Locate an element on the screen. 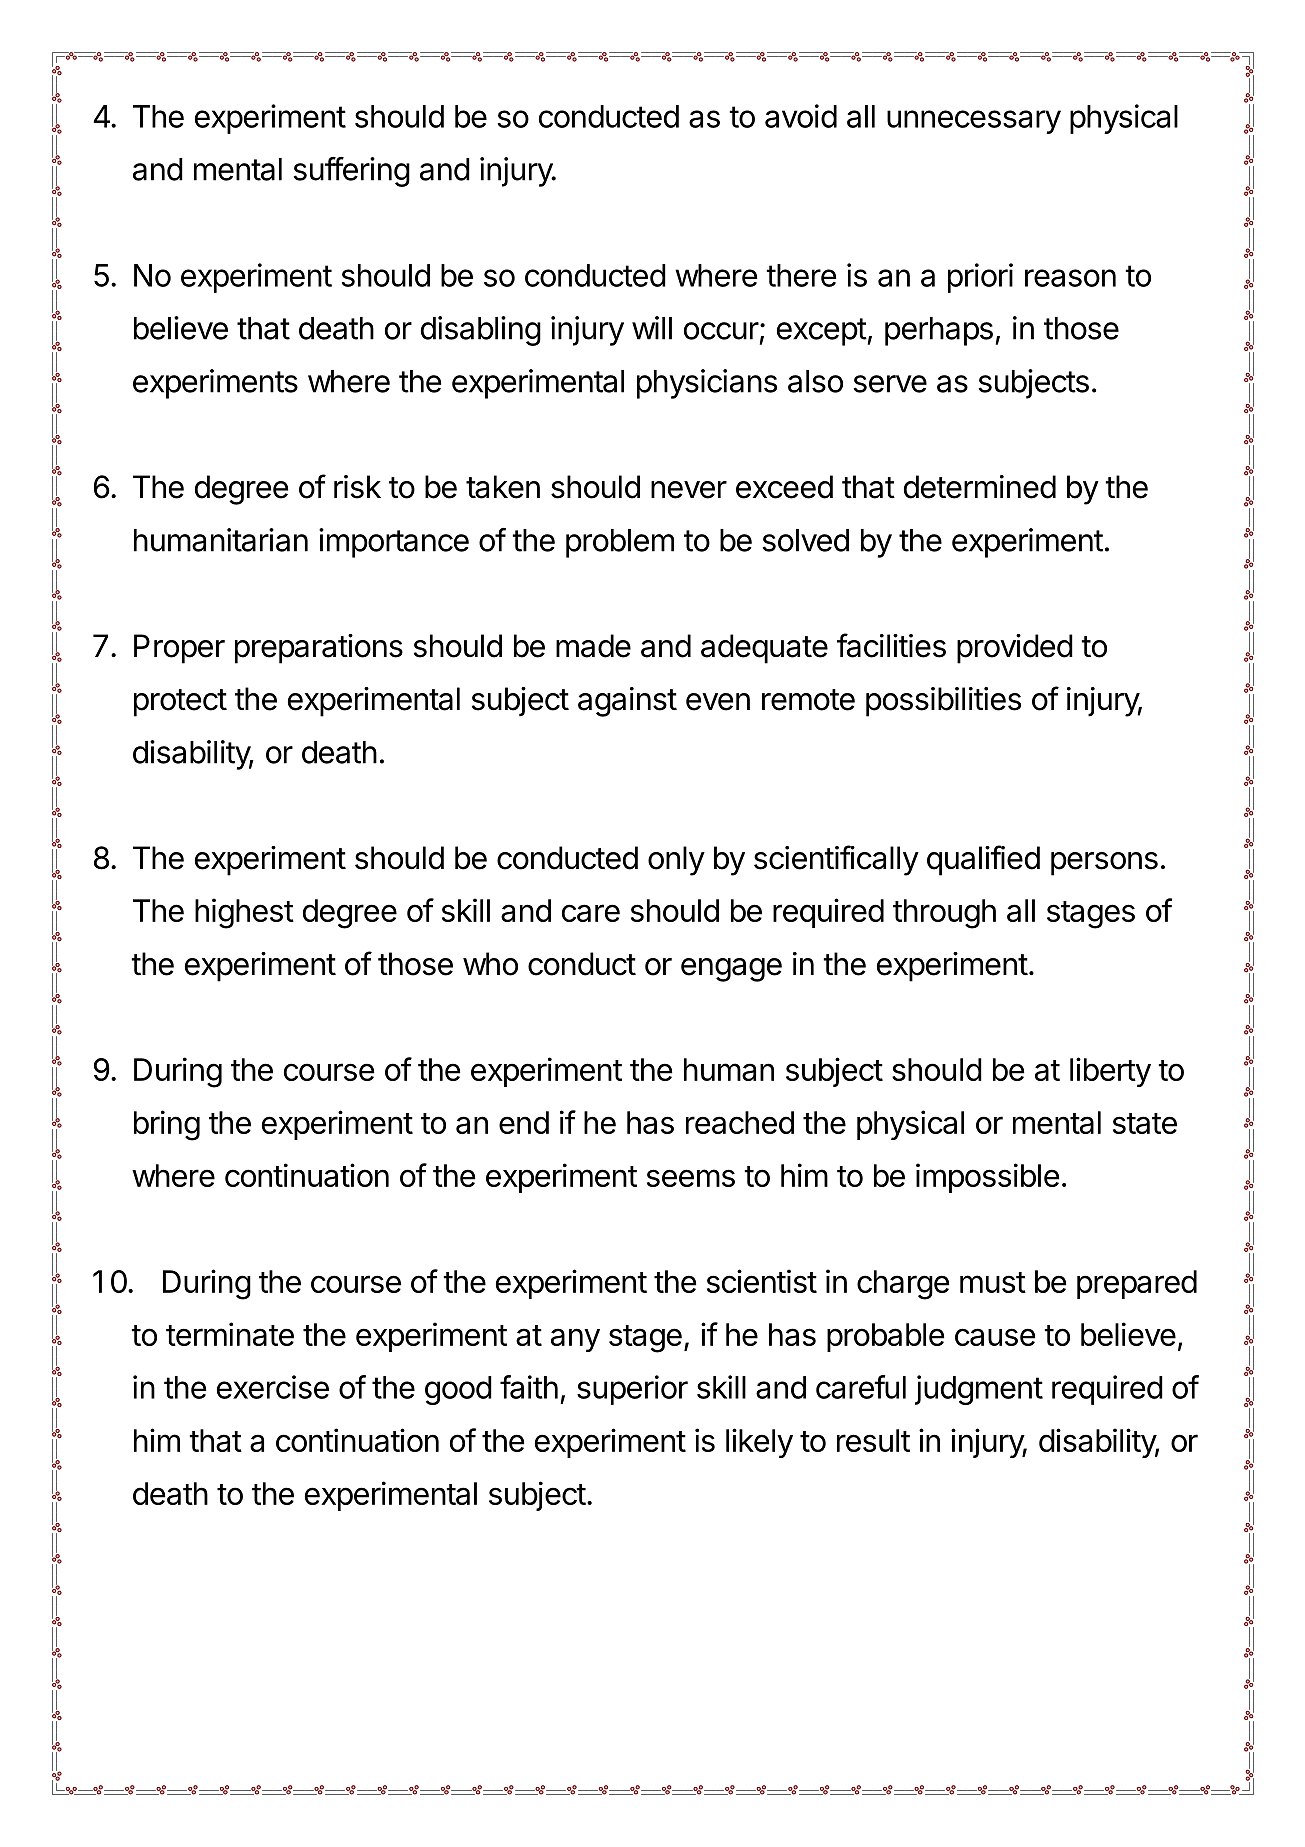  suffering is located at coordinates (352, 172).
